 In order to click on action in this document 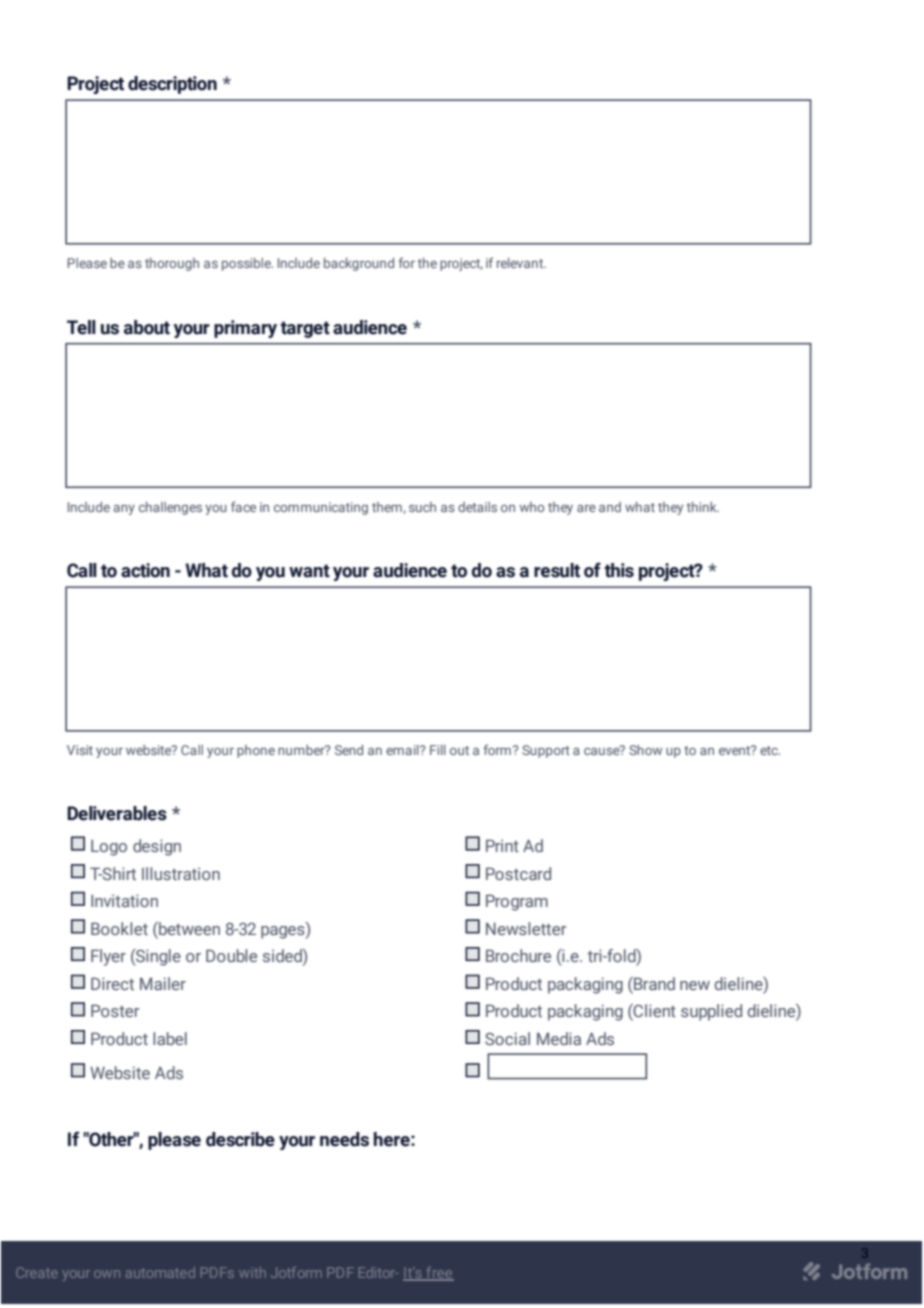, I will do `click(145, 570)`.
